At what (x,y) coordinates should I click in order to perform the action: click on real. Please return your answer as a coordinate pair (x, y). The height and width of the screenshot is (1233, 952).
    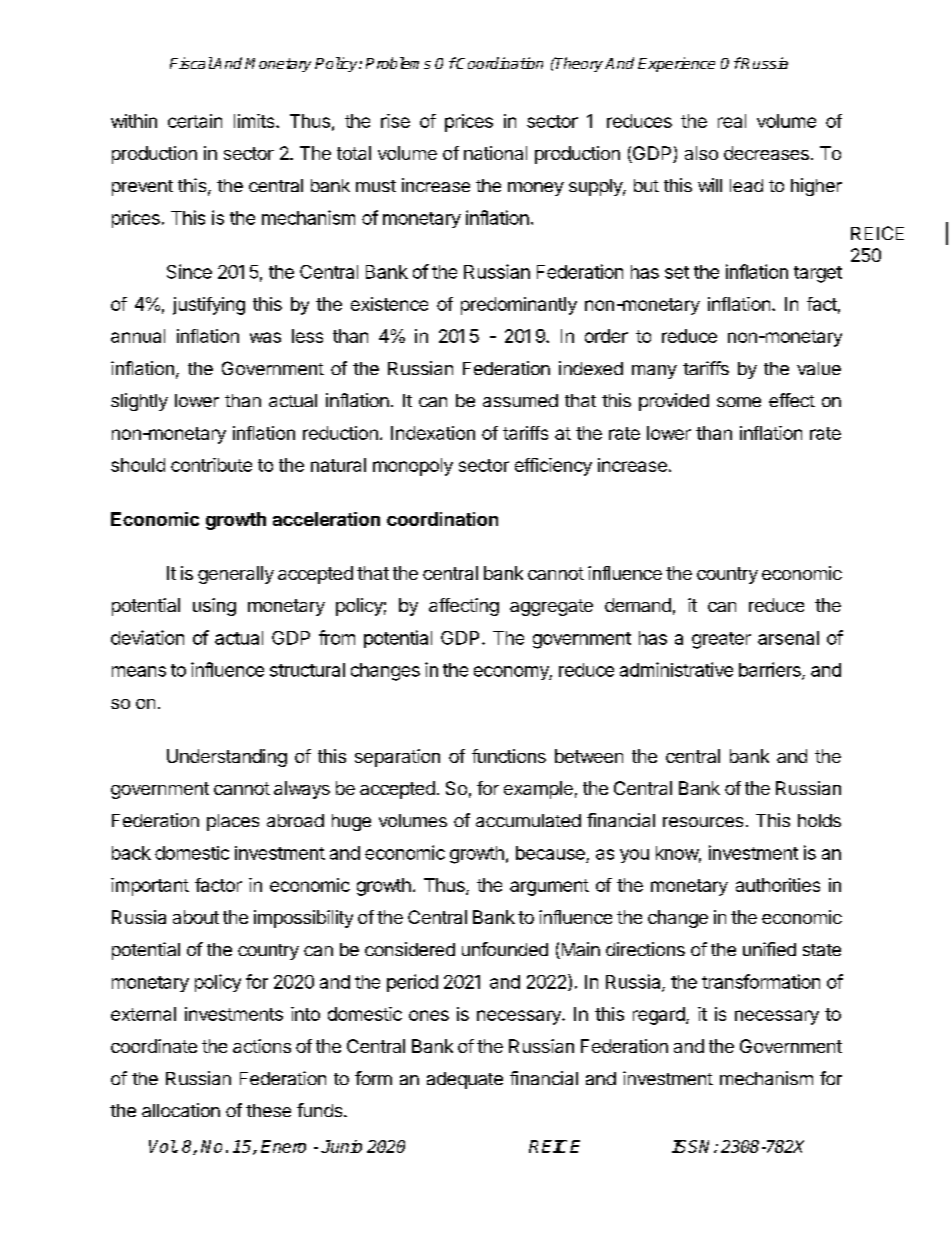
    Looking at the image, I should click on (732, 121).
